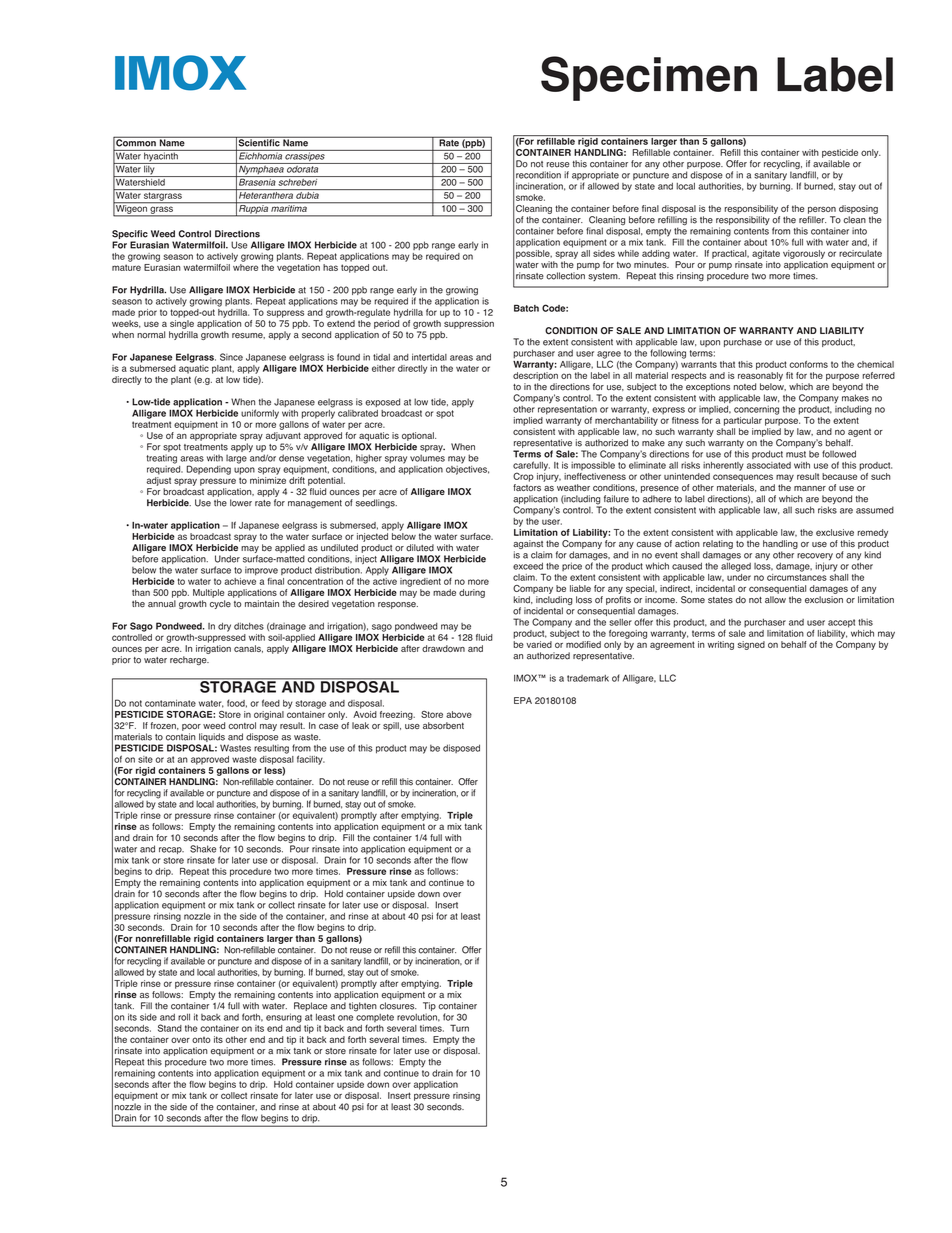  Describe the element at coordinates (523, 700) in the screenshot. I see `EPA` at that location.
